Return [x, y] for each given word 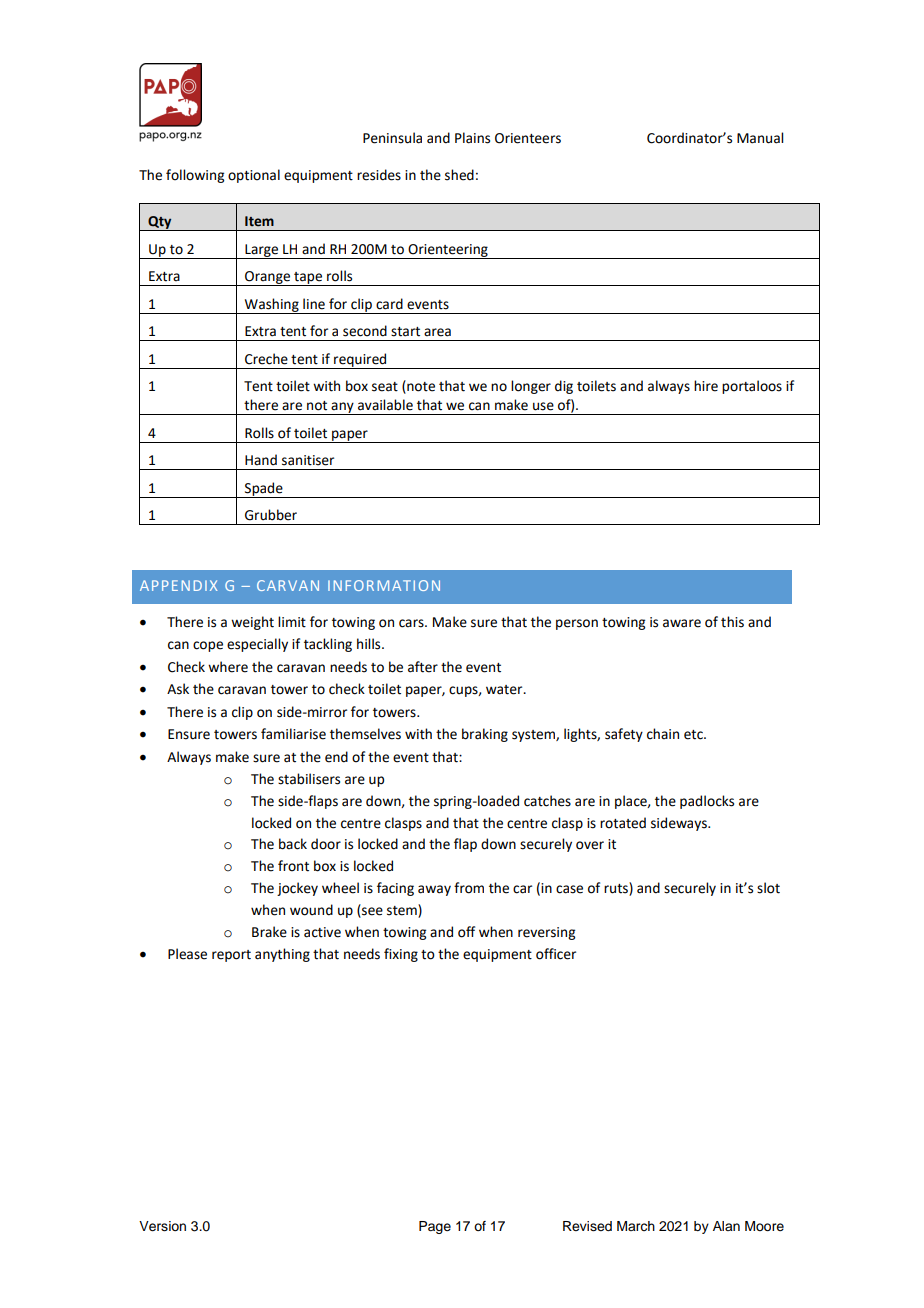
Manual [760, 138]
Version [162, 1226]
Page [435, 1227]
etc [694, 735]
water [505, 690]
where [228, 667]
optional [254, 176]
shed [459, 175]
